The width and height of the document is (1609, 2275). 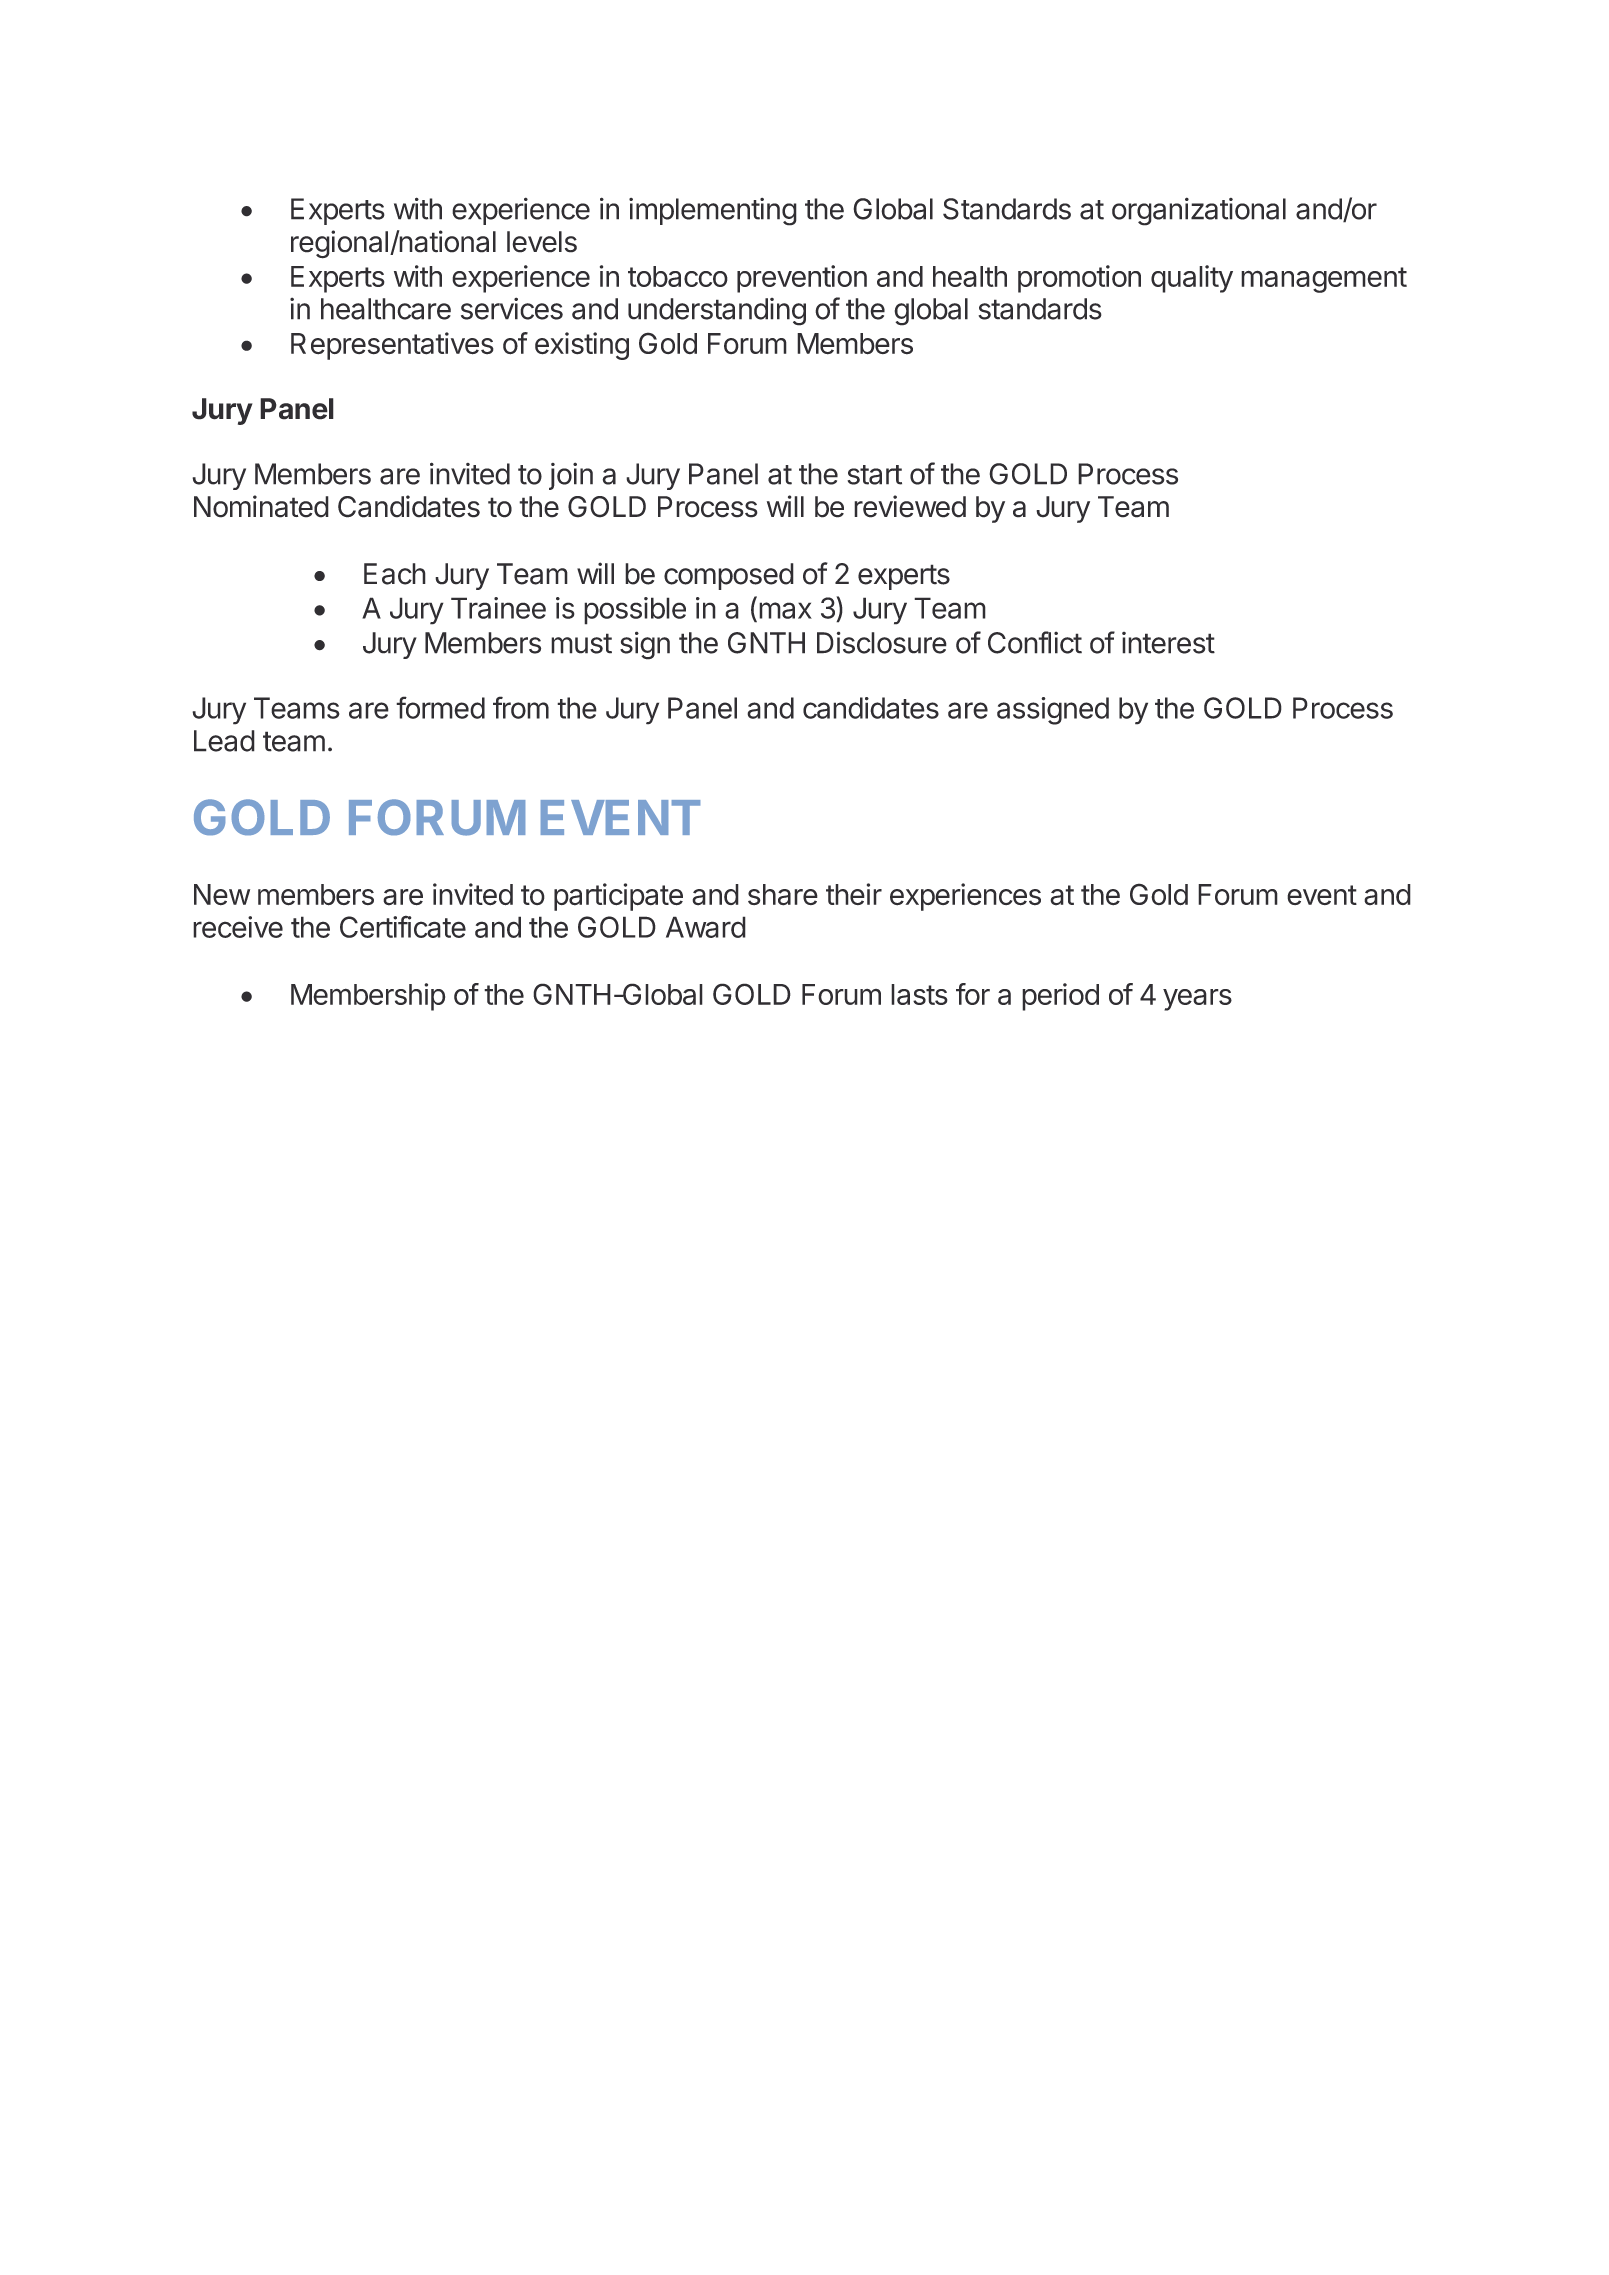 What do you see at coordinates (542, 242) in the document?
I see `levels` at bounding box center [542, 242].
